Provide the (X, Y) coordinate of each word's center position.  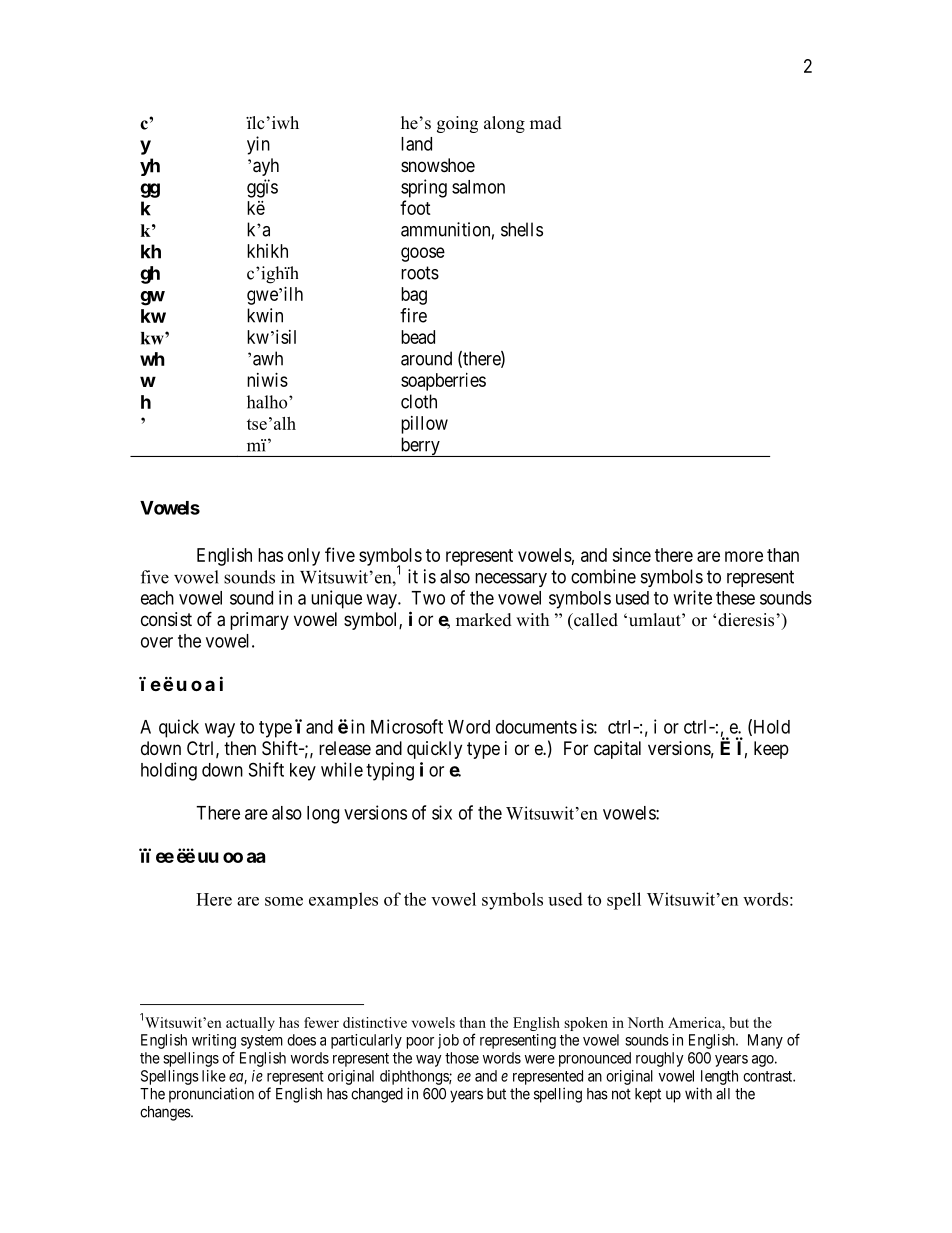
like (214, 1076)
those (462, 1058)
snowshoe (438, 165)
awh (268, 358)
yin (258, 145)
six (442, 812)
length (719, 1077)
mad (546, 123)
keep (771, 750)
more (744, 556)
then (240, 748)
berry (420, 447)
